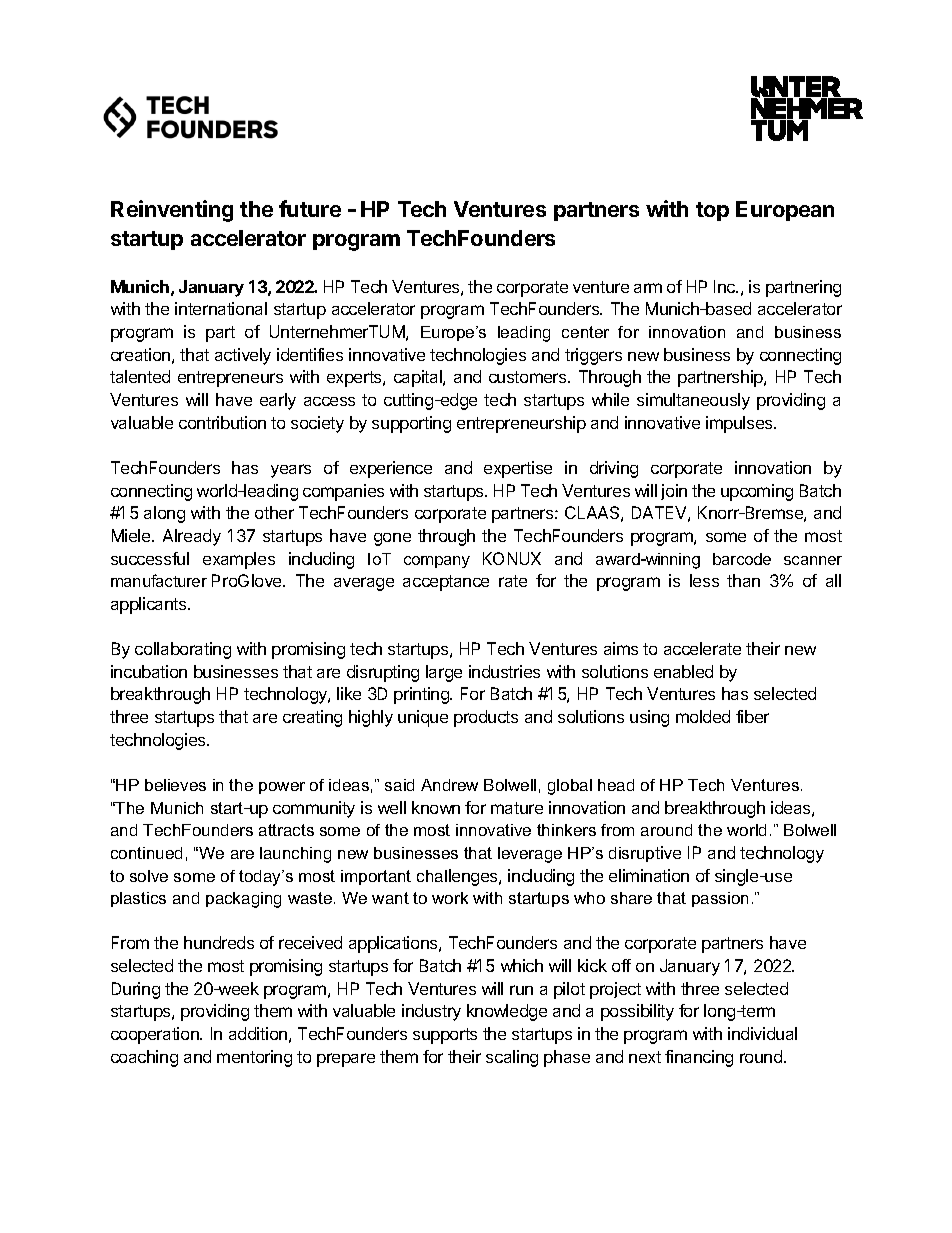  What do you see at coordinates (411, 424) in the screenshot?
I see `supporting` at bounding box center [411, 424].
